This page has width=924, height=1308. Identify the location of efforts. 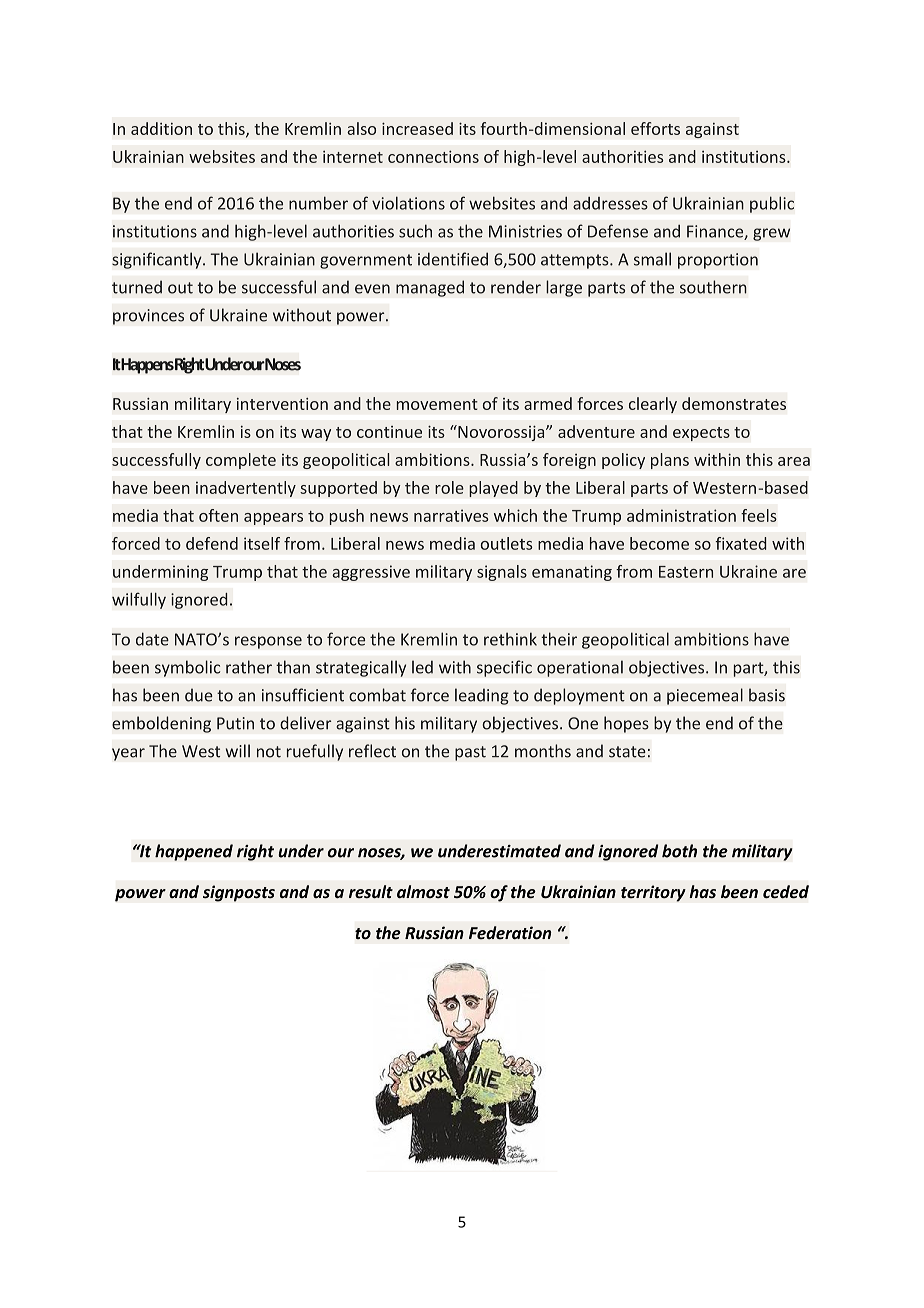
(655, 128).
